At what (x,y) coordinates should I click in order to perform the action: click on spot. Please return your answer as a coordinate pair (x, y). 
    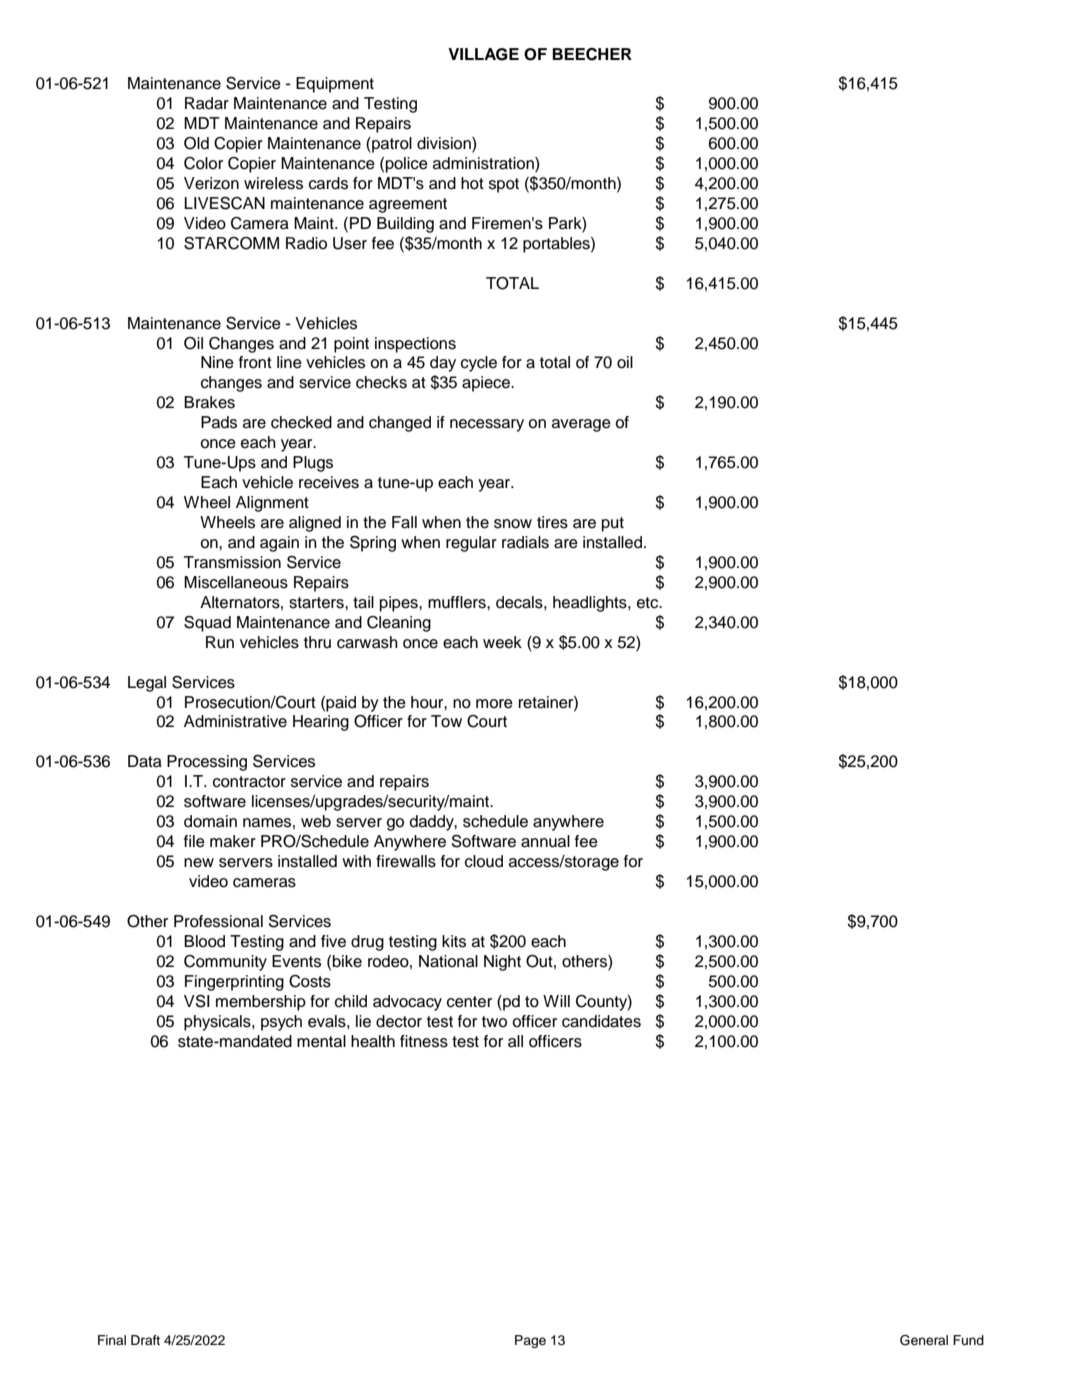
    Looking at the image, I should click on (504, 185).
